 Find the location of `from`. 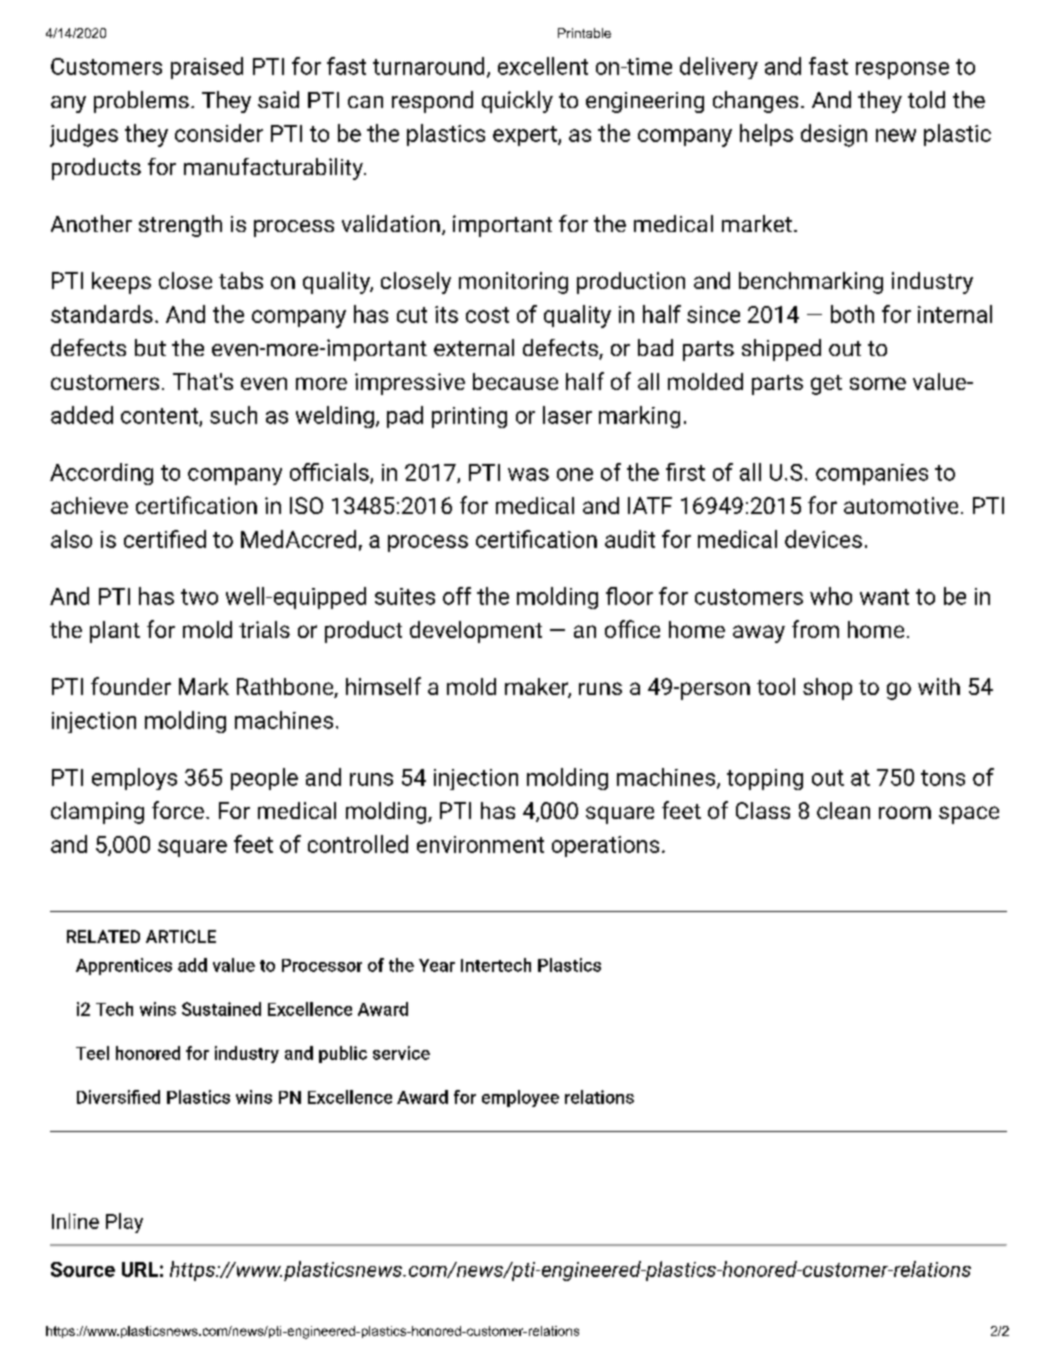

from is located at coordinates (815, 629).
